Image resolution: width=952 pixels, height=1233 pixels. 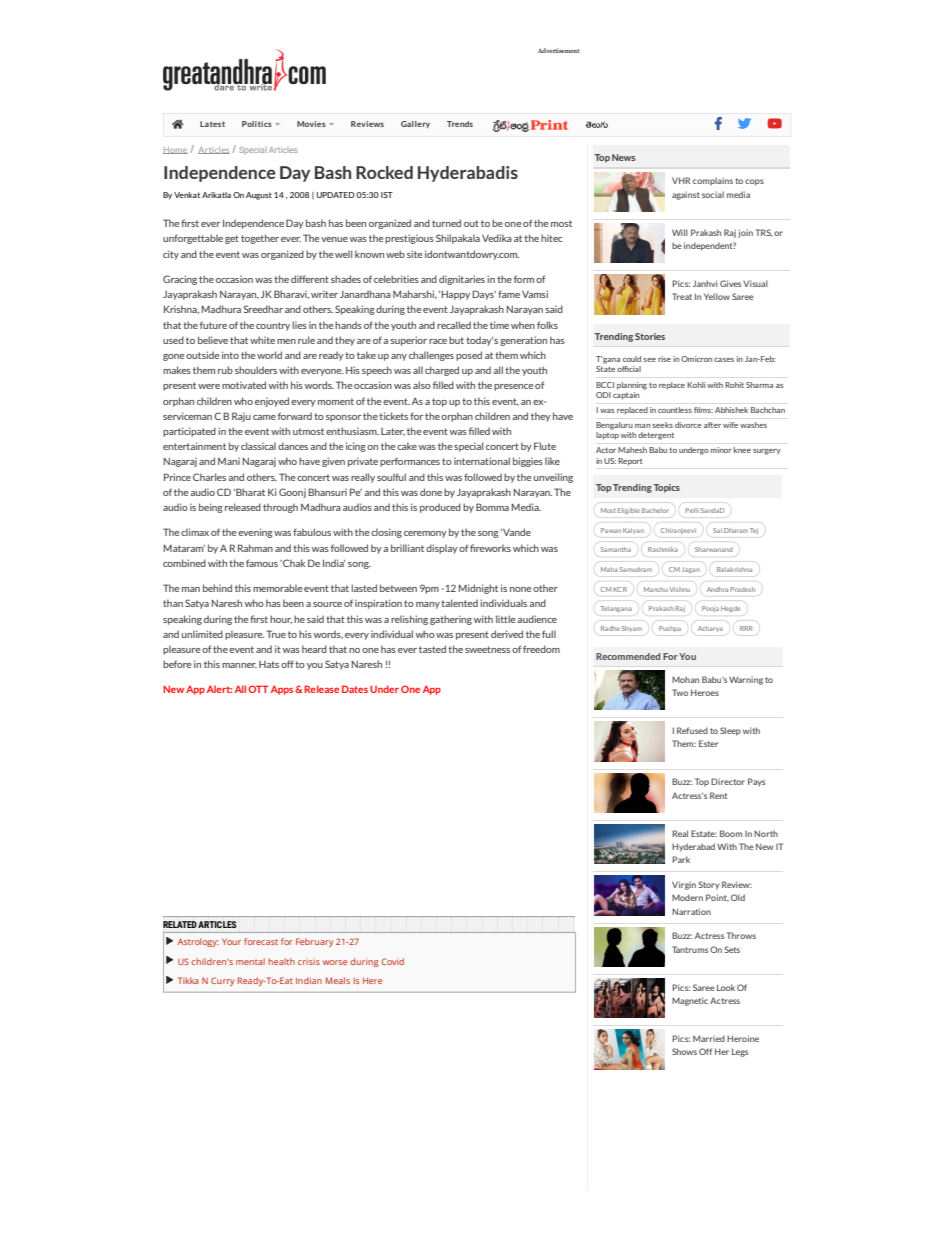 I want to click on recalled, so click(x=454, y=325).
